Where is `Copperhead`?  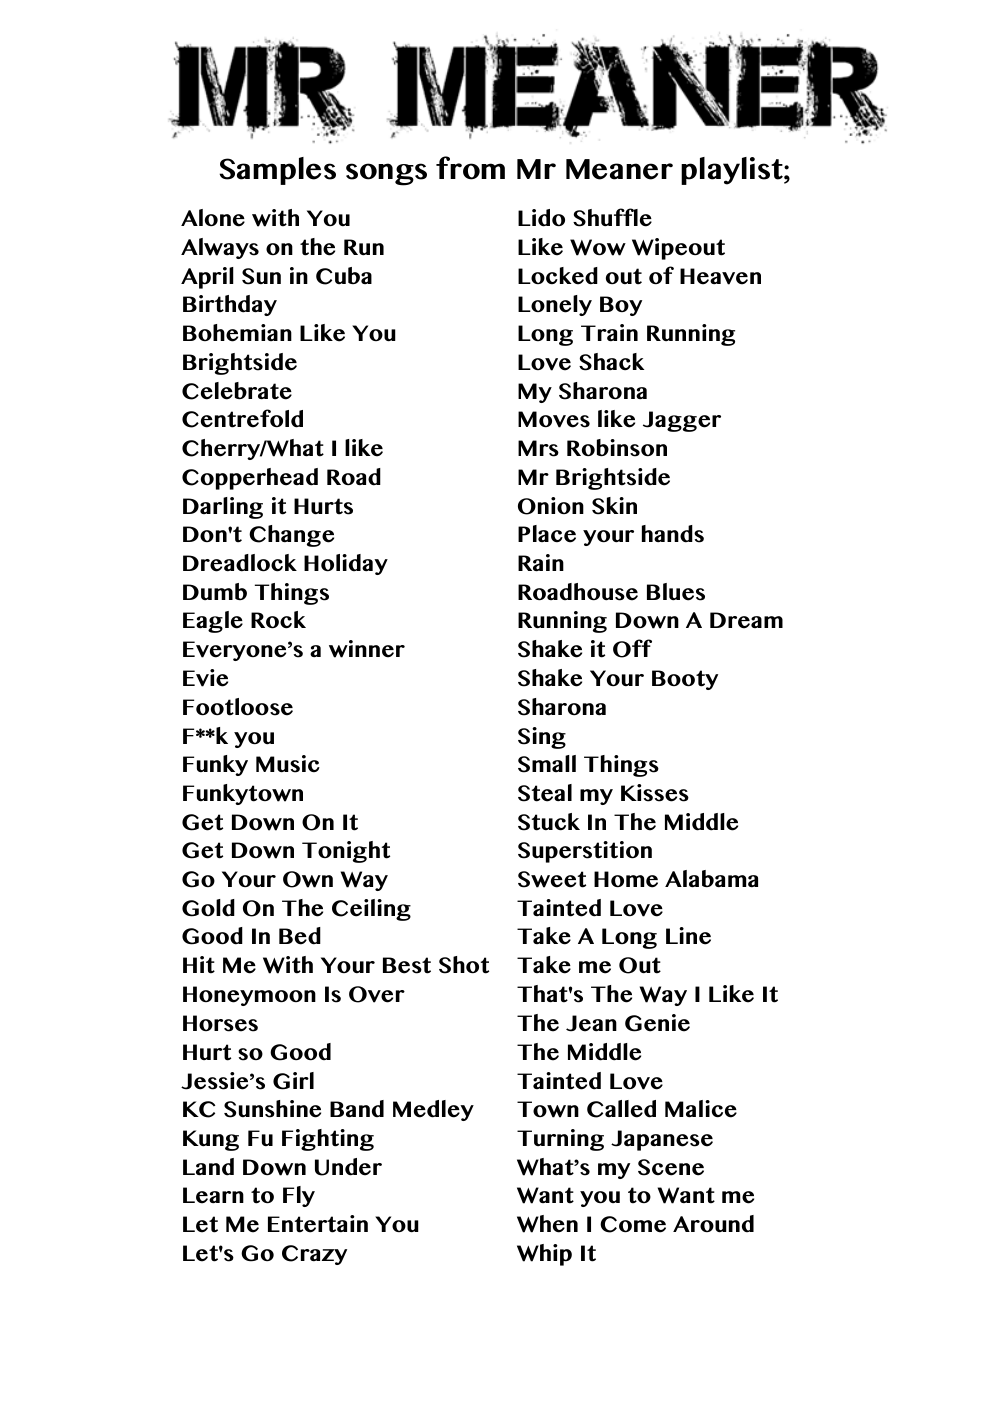
Copperhead is located at coordinates (250, 479).
